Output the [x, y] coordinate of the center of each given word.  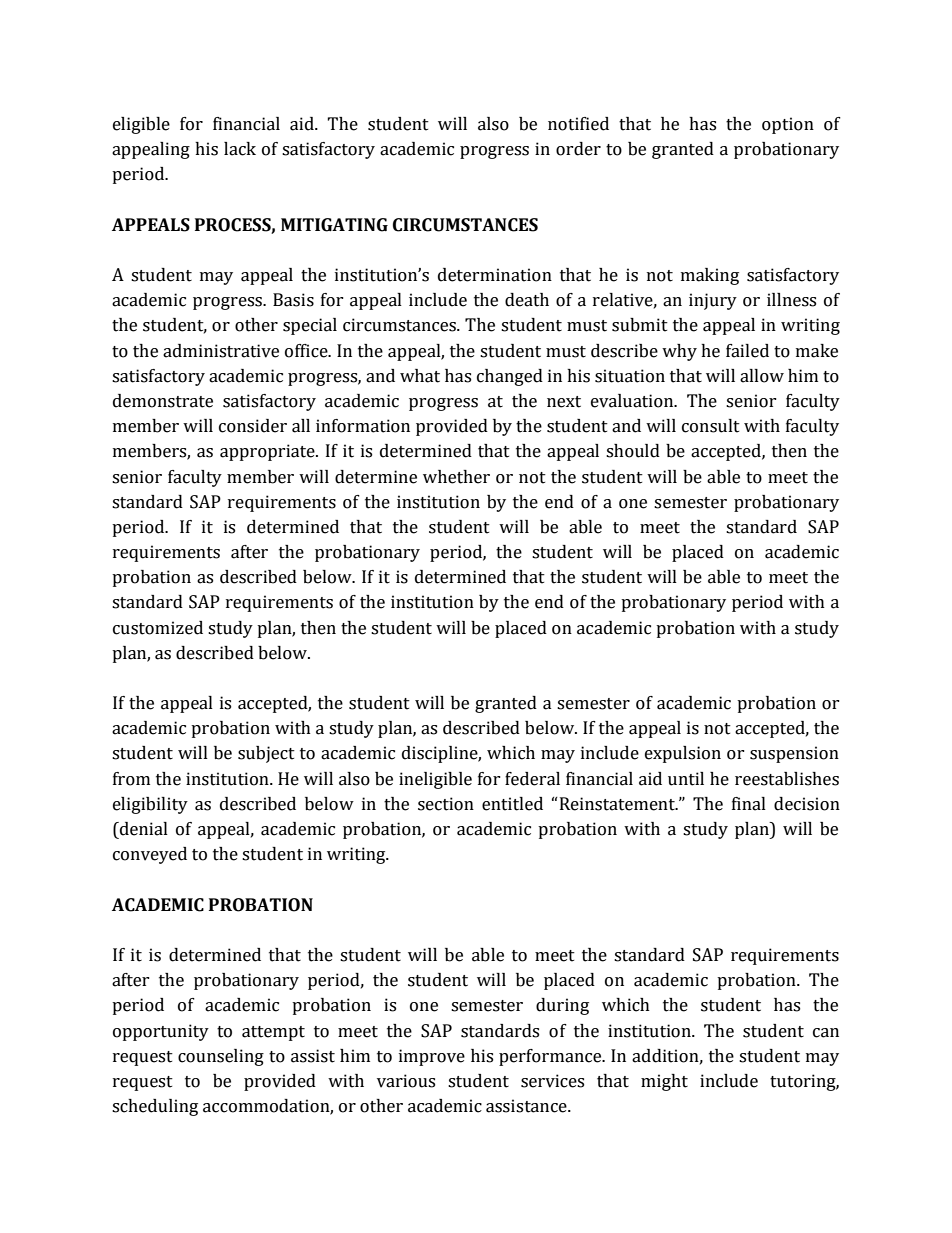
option [788, 125]
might [664, 1082]
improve [432, 1057]
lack [240, 149]
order [578, 149]
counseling [221, 1057]
